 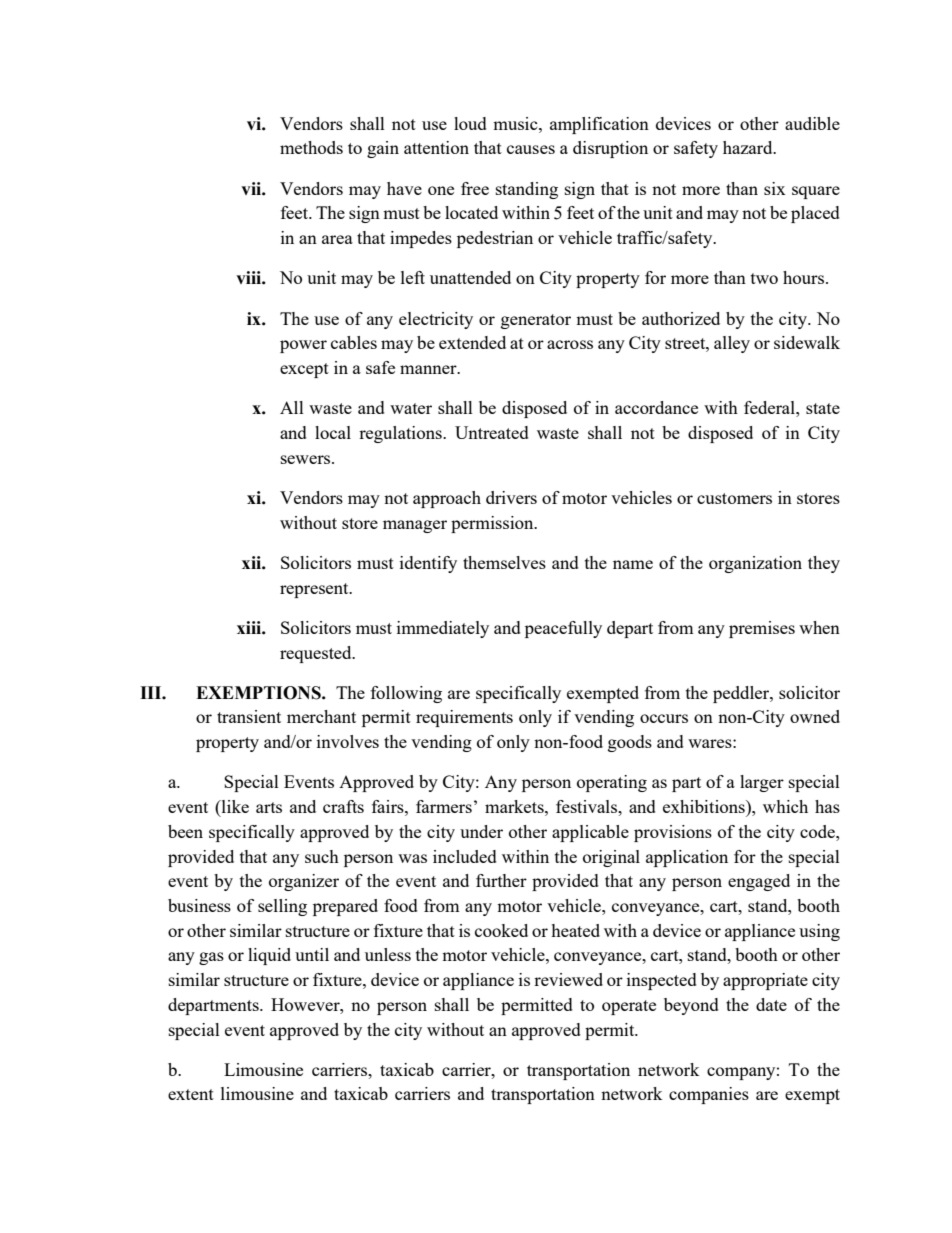 I want to click on hazard, so click(x=749, y=147).
